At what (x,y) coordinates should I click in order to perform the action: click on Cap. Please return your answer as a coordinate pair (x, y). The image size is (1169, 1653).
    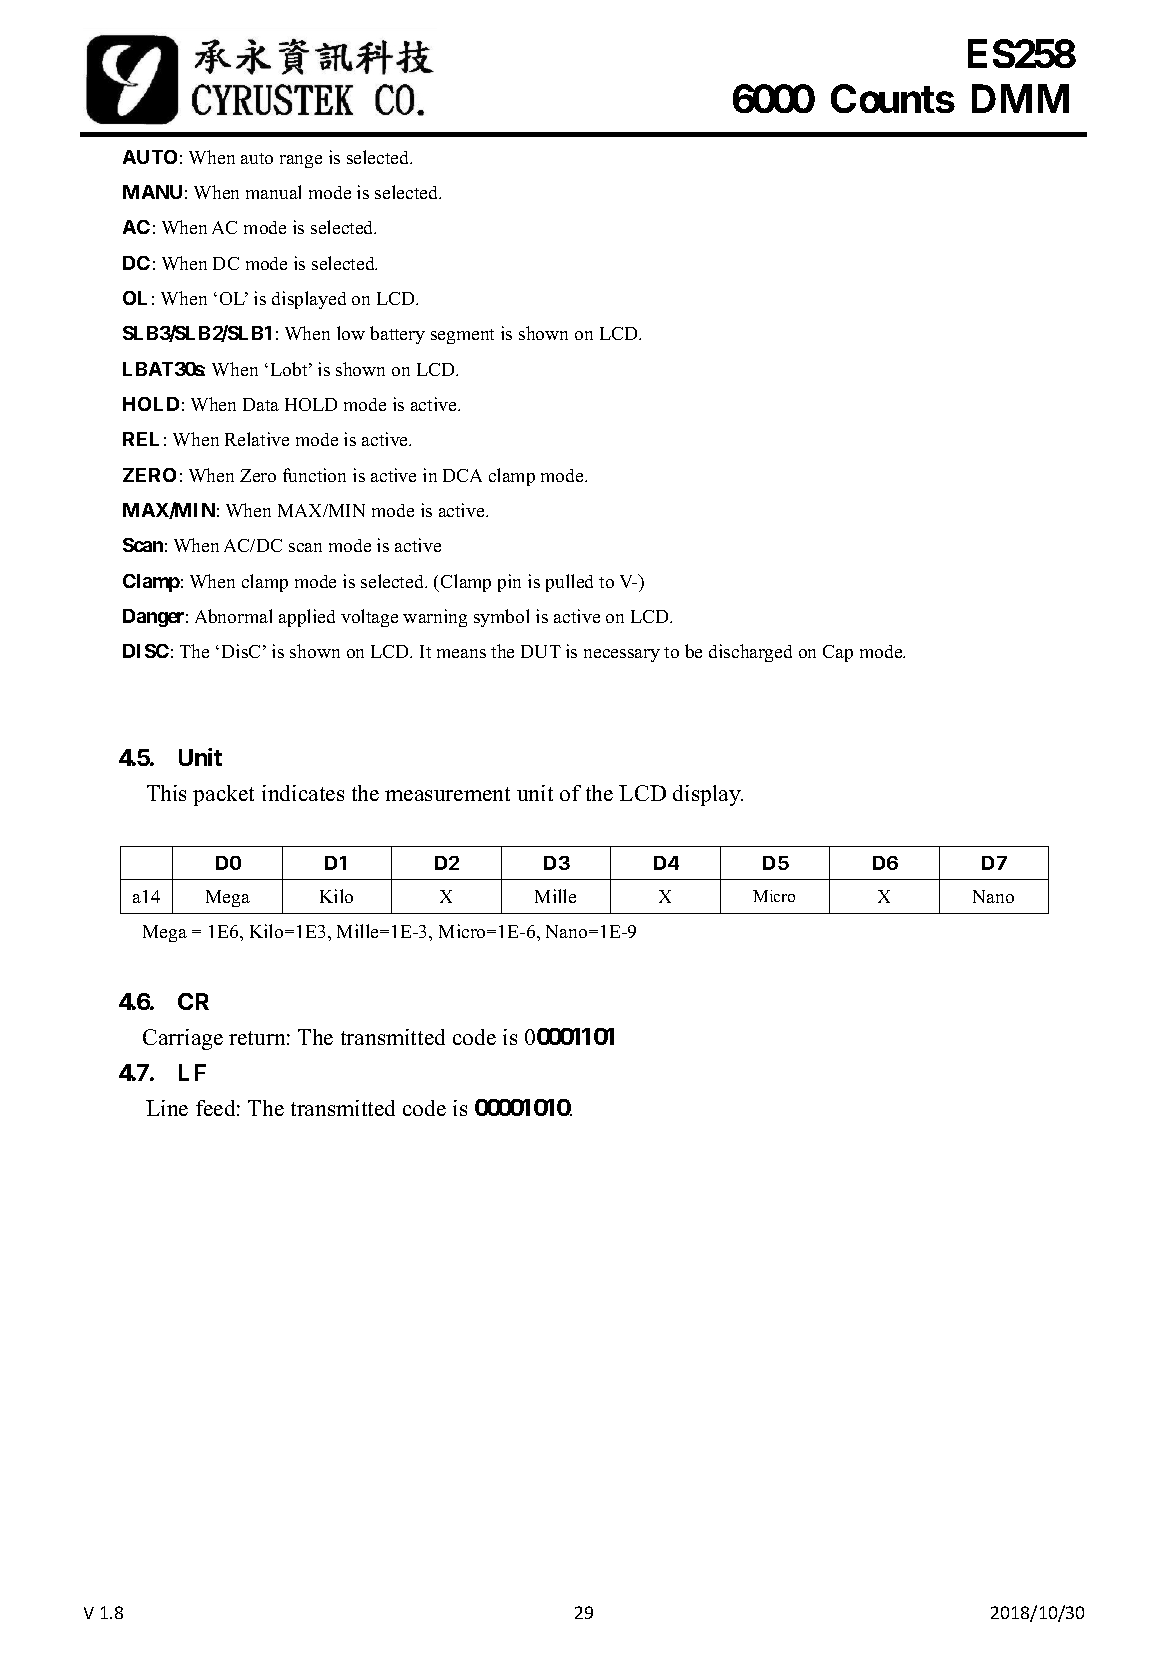
    Looking at the image, I should click on (838, 653).
